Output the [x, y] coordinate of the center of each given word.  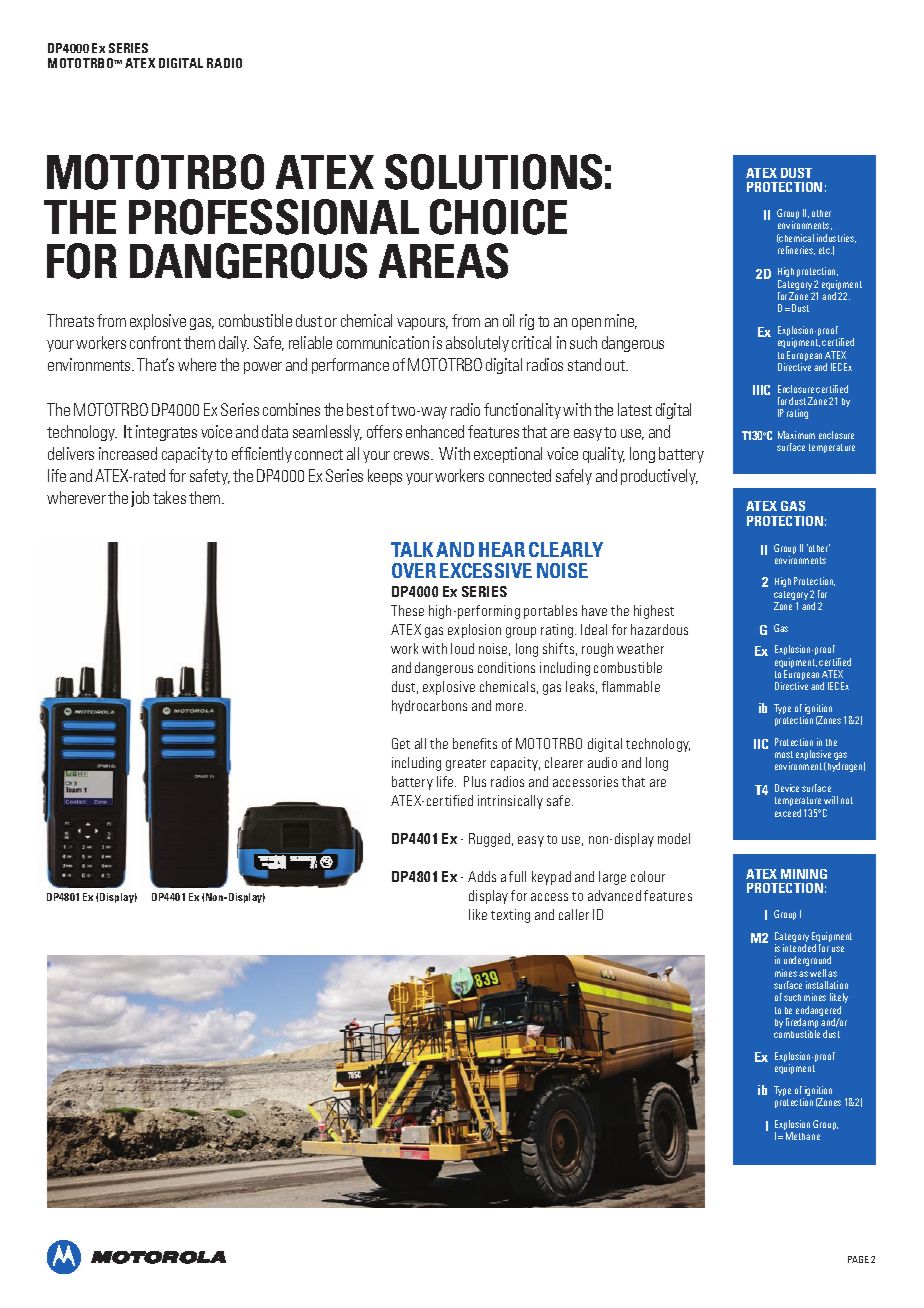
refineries [796, 250]
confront [155, 342]
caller [574, 914]
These [407, 610]
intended [799, 948]
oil [508, 320]
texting [510, 916]
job [140, 499]
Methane [803, 1136]
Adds [482, 876]
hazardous [659, 629]
